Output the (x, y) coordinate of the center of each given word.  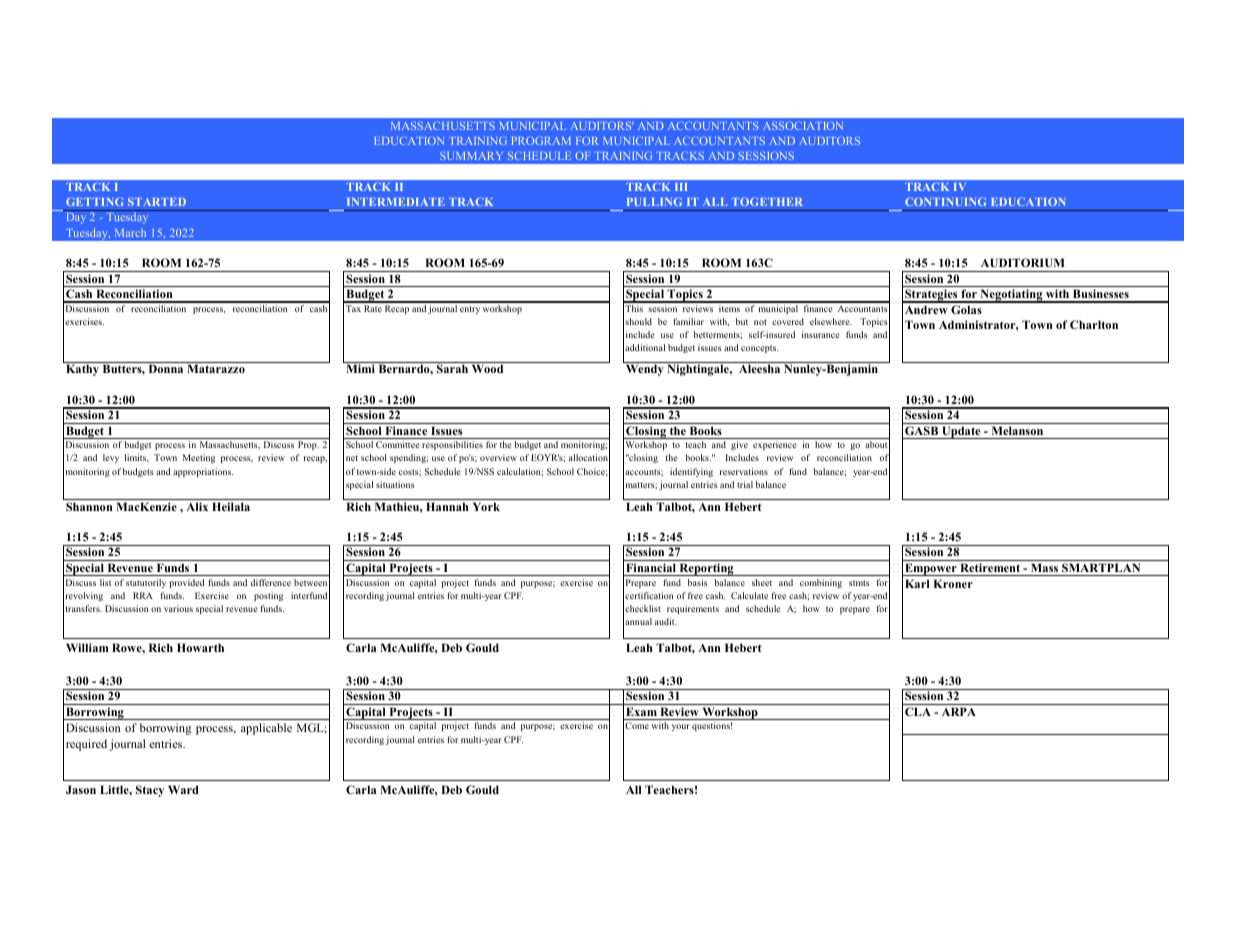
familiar (688, 321)
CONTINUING (945, 201)
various (178, 608)
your (681, 727)
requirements (693, 609)
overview (498, 457)
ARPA (959, 711)
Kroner (953, 583)
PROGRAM (541, 140)
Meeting (199, 458)
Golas (966, 309)
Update (961, 432)
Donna (166, 368)
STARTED (157, 201)
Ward (183, 789)
